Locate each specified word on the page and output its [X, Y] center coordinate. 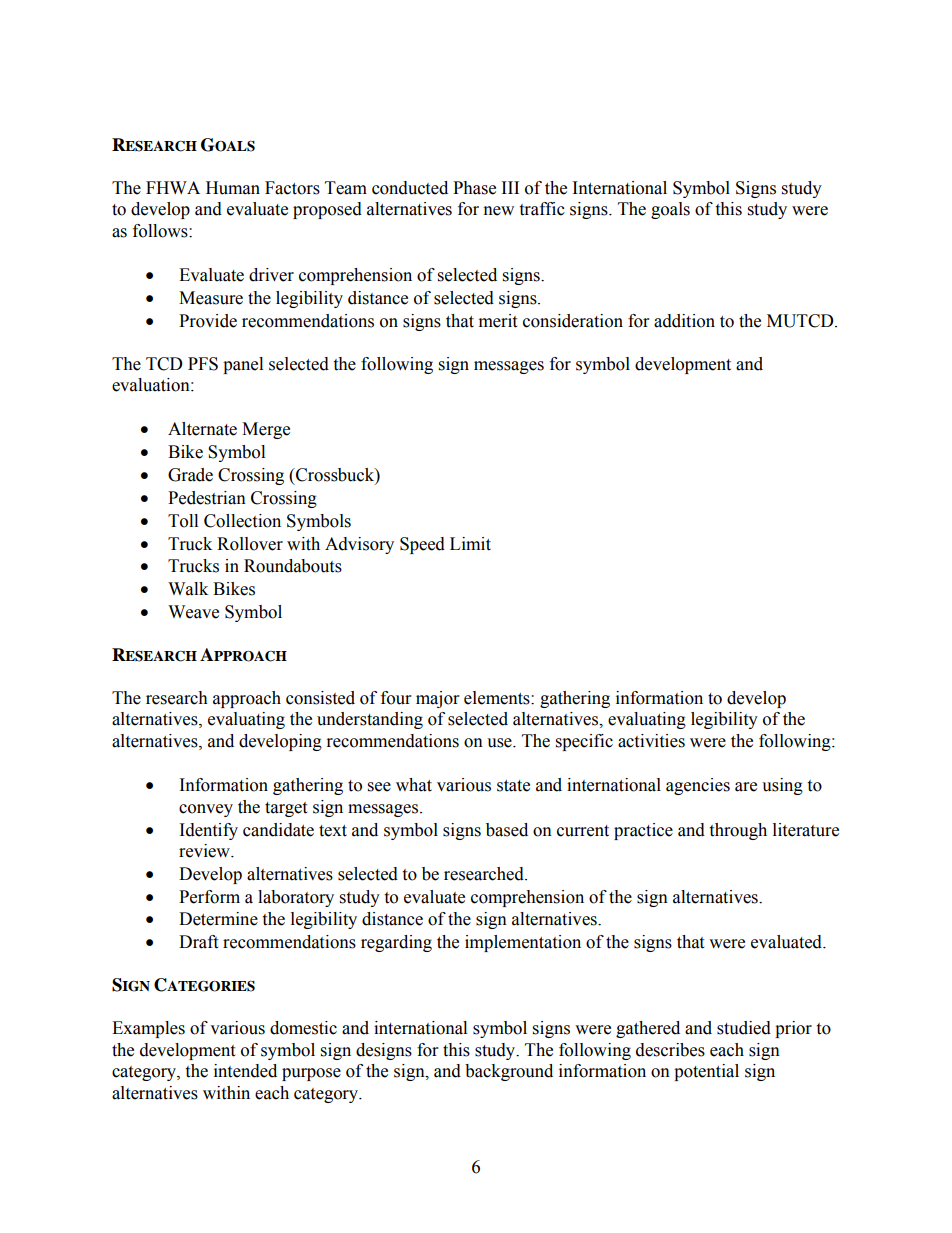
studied [744, 1028]
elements [498, 698]
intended [245, 1071]
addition [684, 321]
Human [233, 188]
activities [651, 741]
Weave [193, 612]
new [499, 211]
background [509, 1072]
